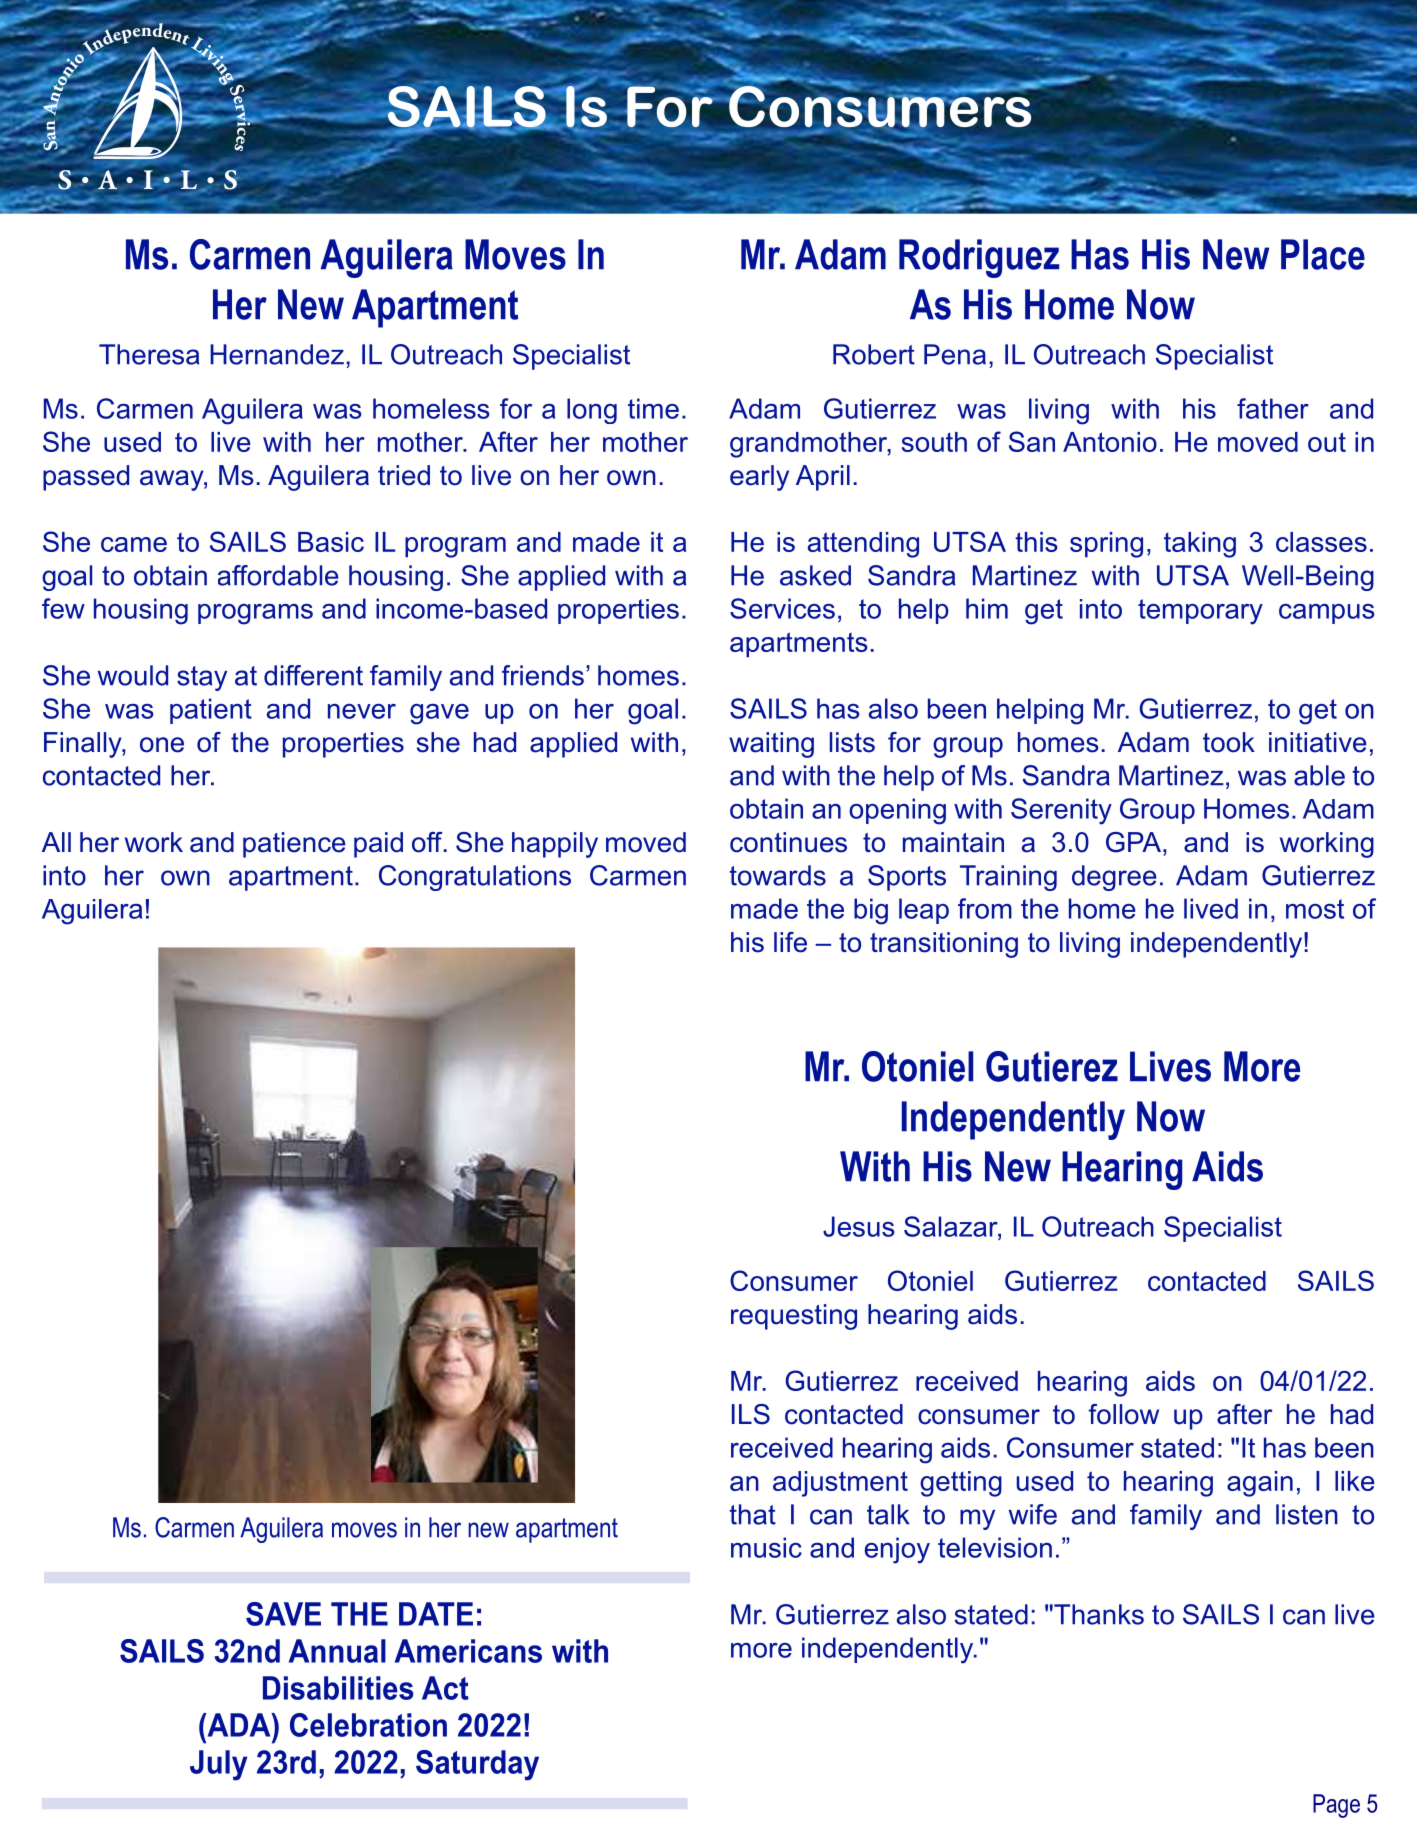 This screenshot has width=1417, height=1834. What do you see at coordinates (874, 354) in the screenshot?
I see `Robert` at bounding box center [874, 354].
